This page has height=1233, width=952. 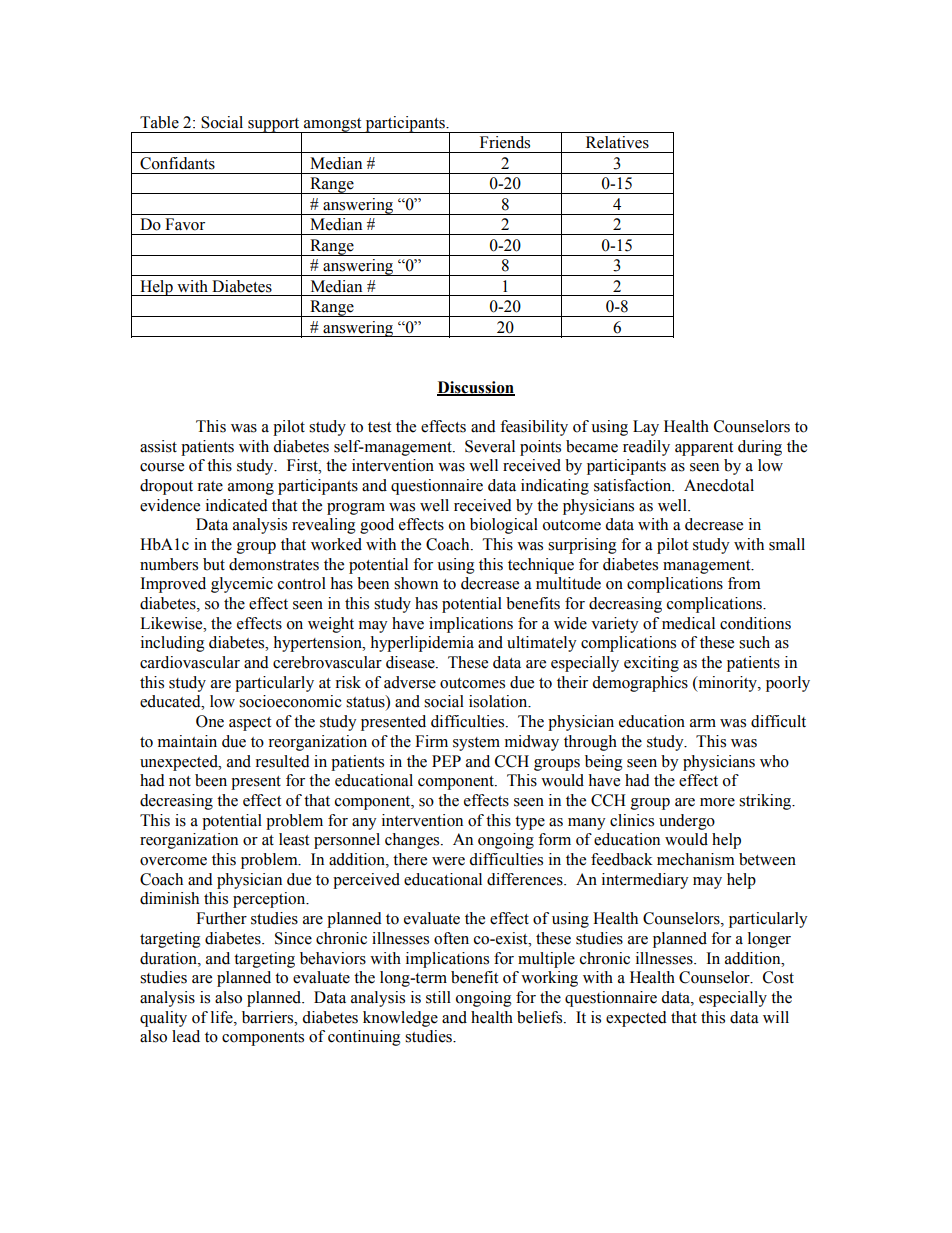 I want to click on Confidants, so click(x=177, y=163).
